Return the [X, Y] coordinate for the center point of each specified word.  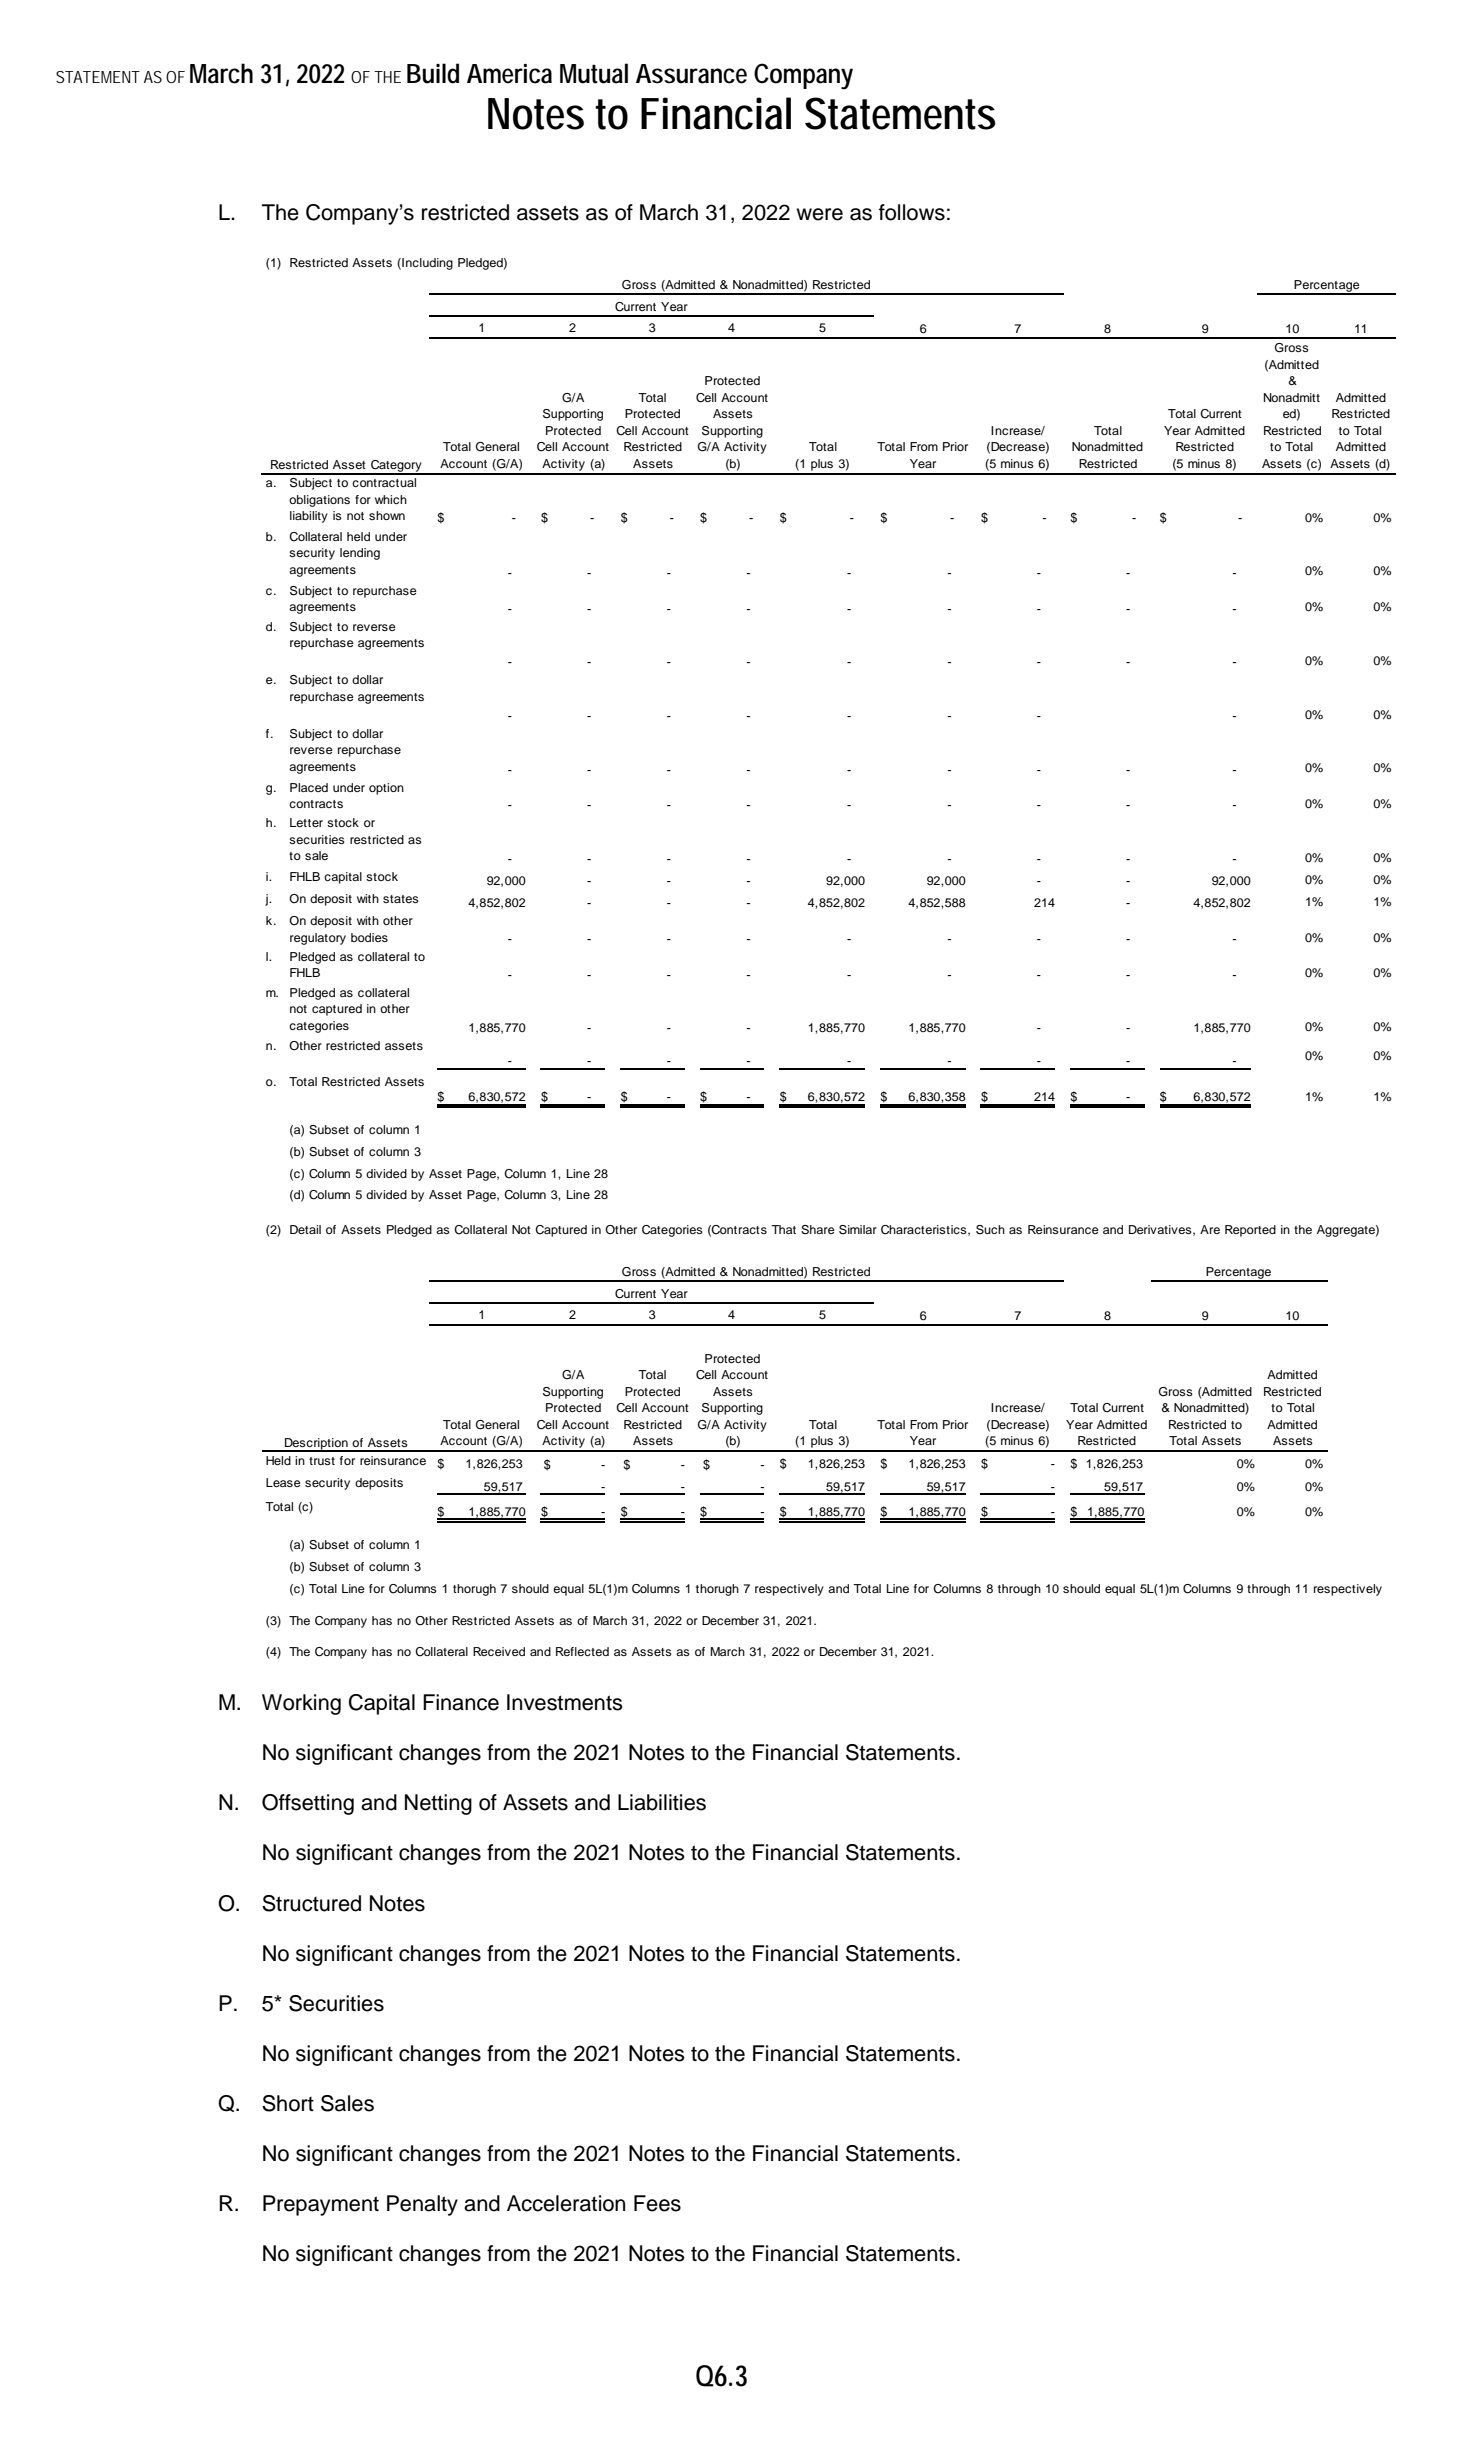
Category [396, 467]
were [819, 214]
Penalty [422, 2205]
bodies [369, 937]
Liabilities [662, 1802]
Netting [438, 1804]
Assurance [691, 74]
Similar [858, 1230]
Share [818, 1230]
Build [433, 73]
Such [990, 1230]
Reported [1250, 1231]
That [783, 1229]
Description [316, 1445]
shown [387, 515]
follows [912, 212]
